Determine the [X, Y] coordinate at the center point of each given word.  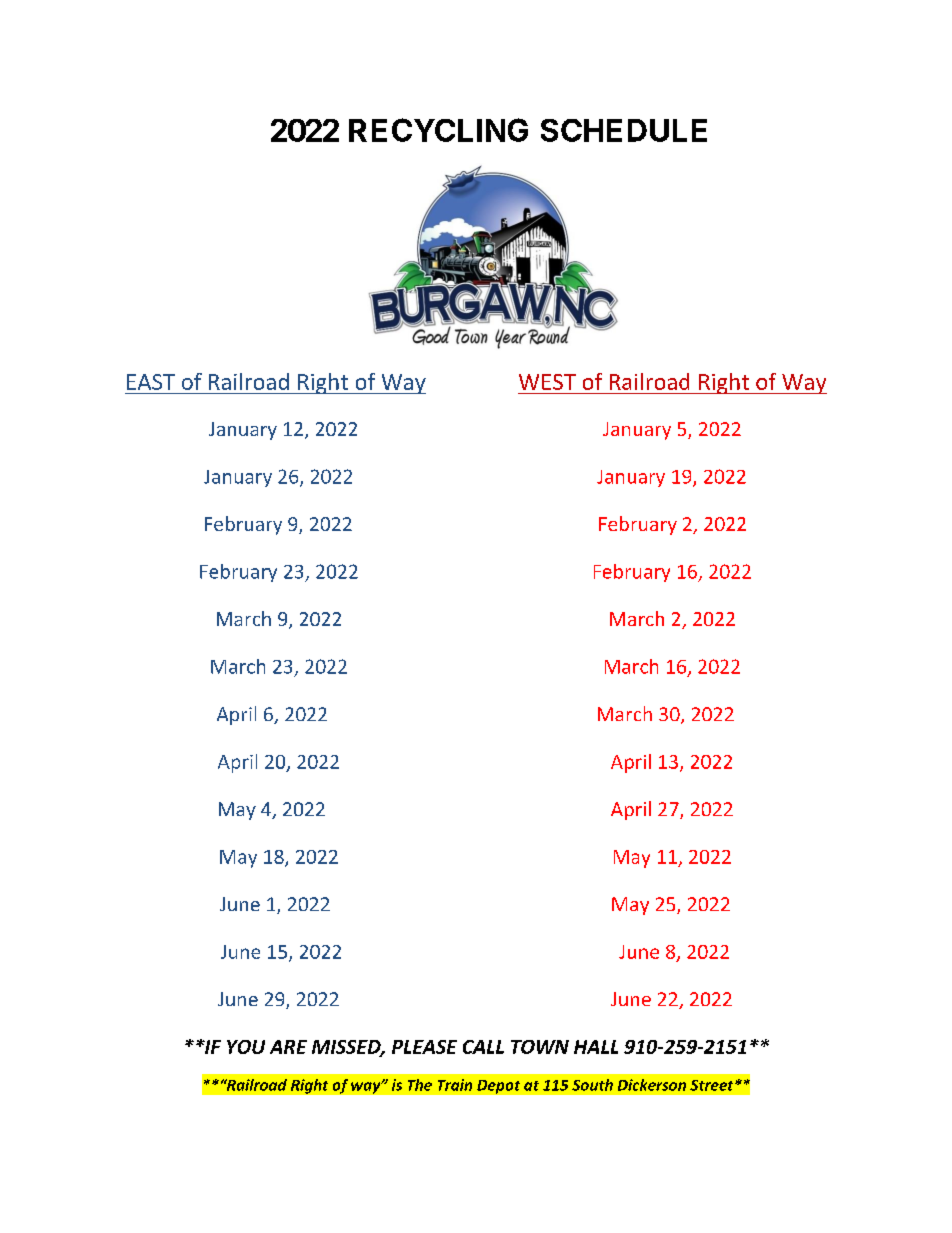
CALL [483, 1047]
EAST [151, 382]
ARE [288, 1047]
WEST [547, 382]
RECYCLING [438, 130]
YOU [246, 1047]
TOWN [540, 1047]
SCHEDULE [624, 130]
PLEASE [424, 1047]
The [420, 1085]
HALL [596, 1047]
